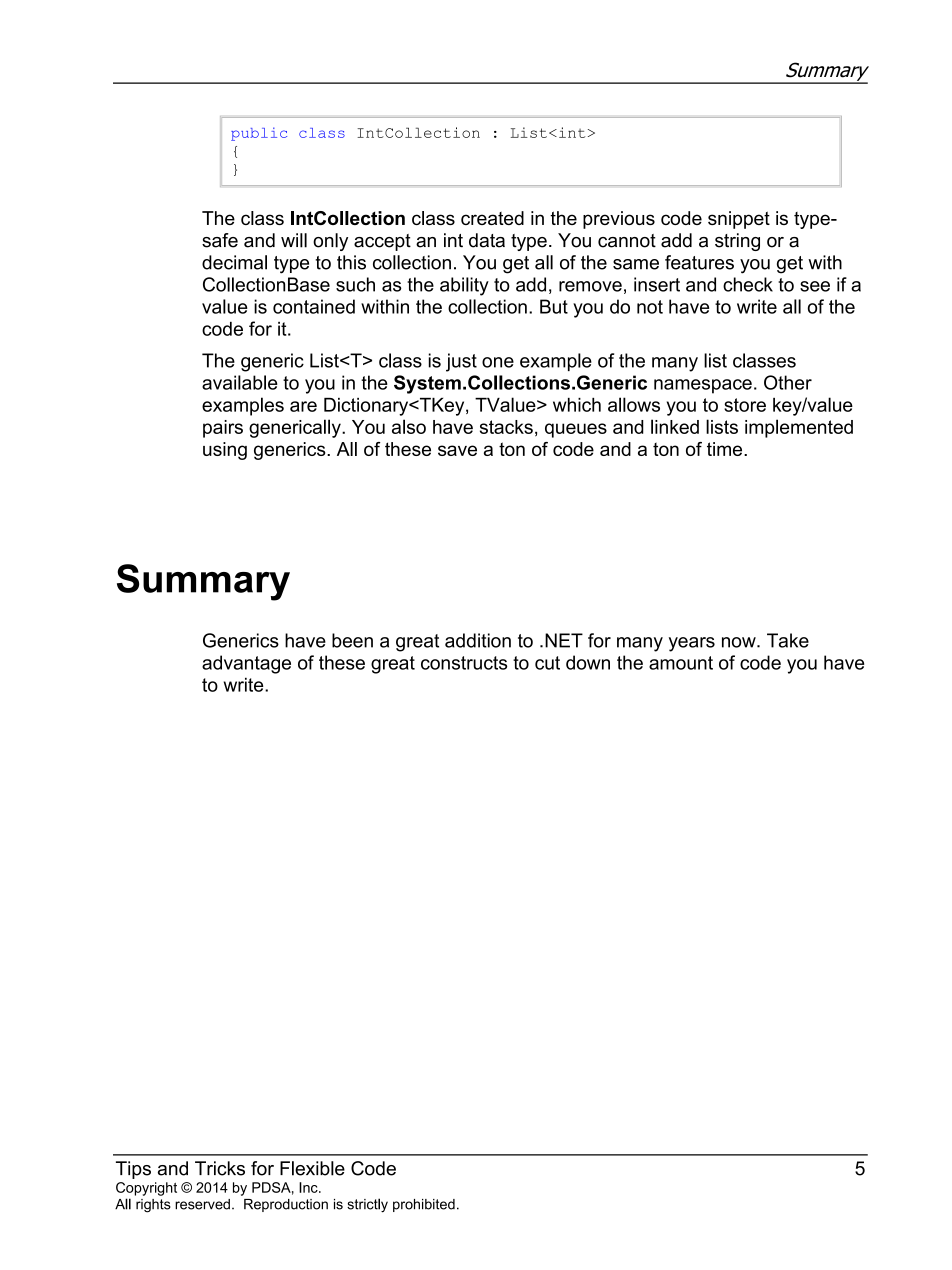 The width and height of the document is (952, 1270). What do you see at coordinates (703, 386) in the document?
I see `namespace` at bounding box center [703, 386].
